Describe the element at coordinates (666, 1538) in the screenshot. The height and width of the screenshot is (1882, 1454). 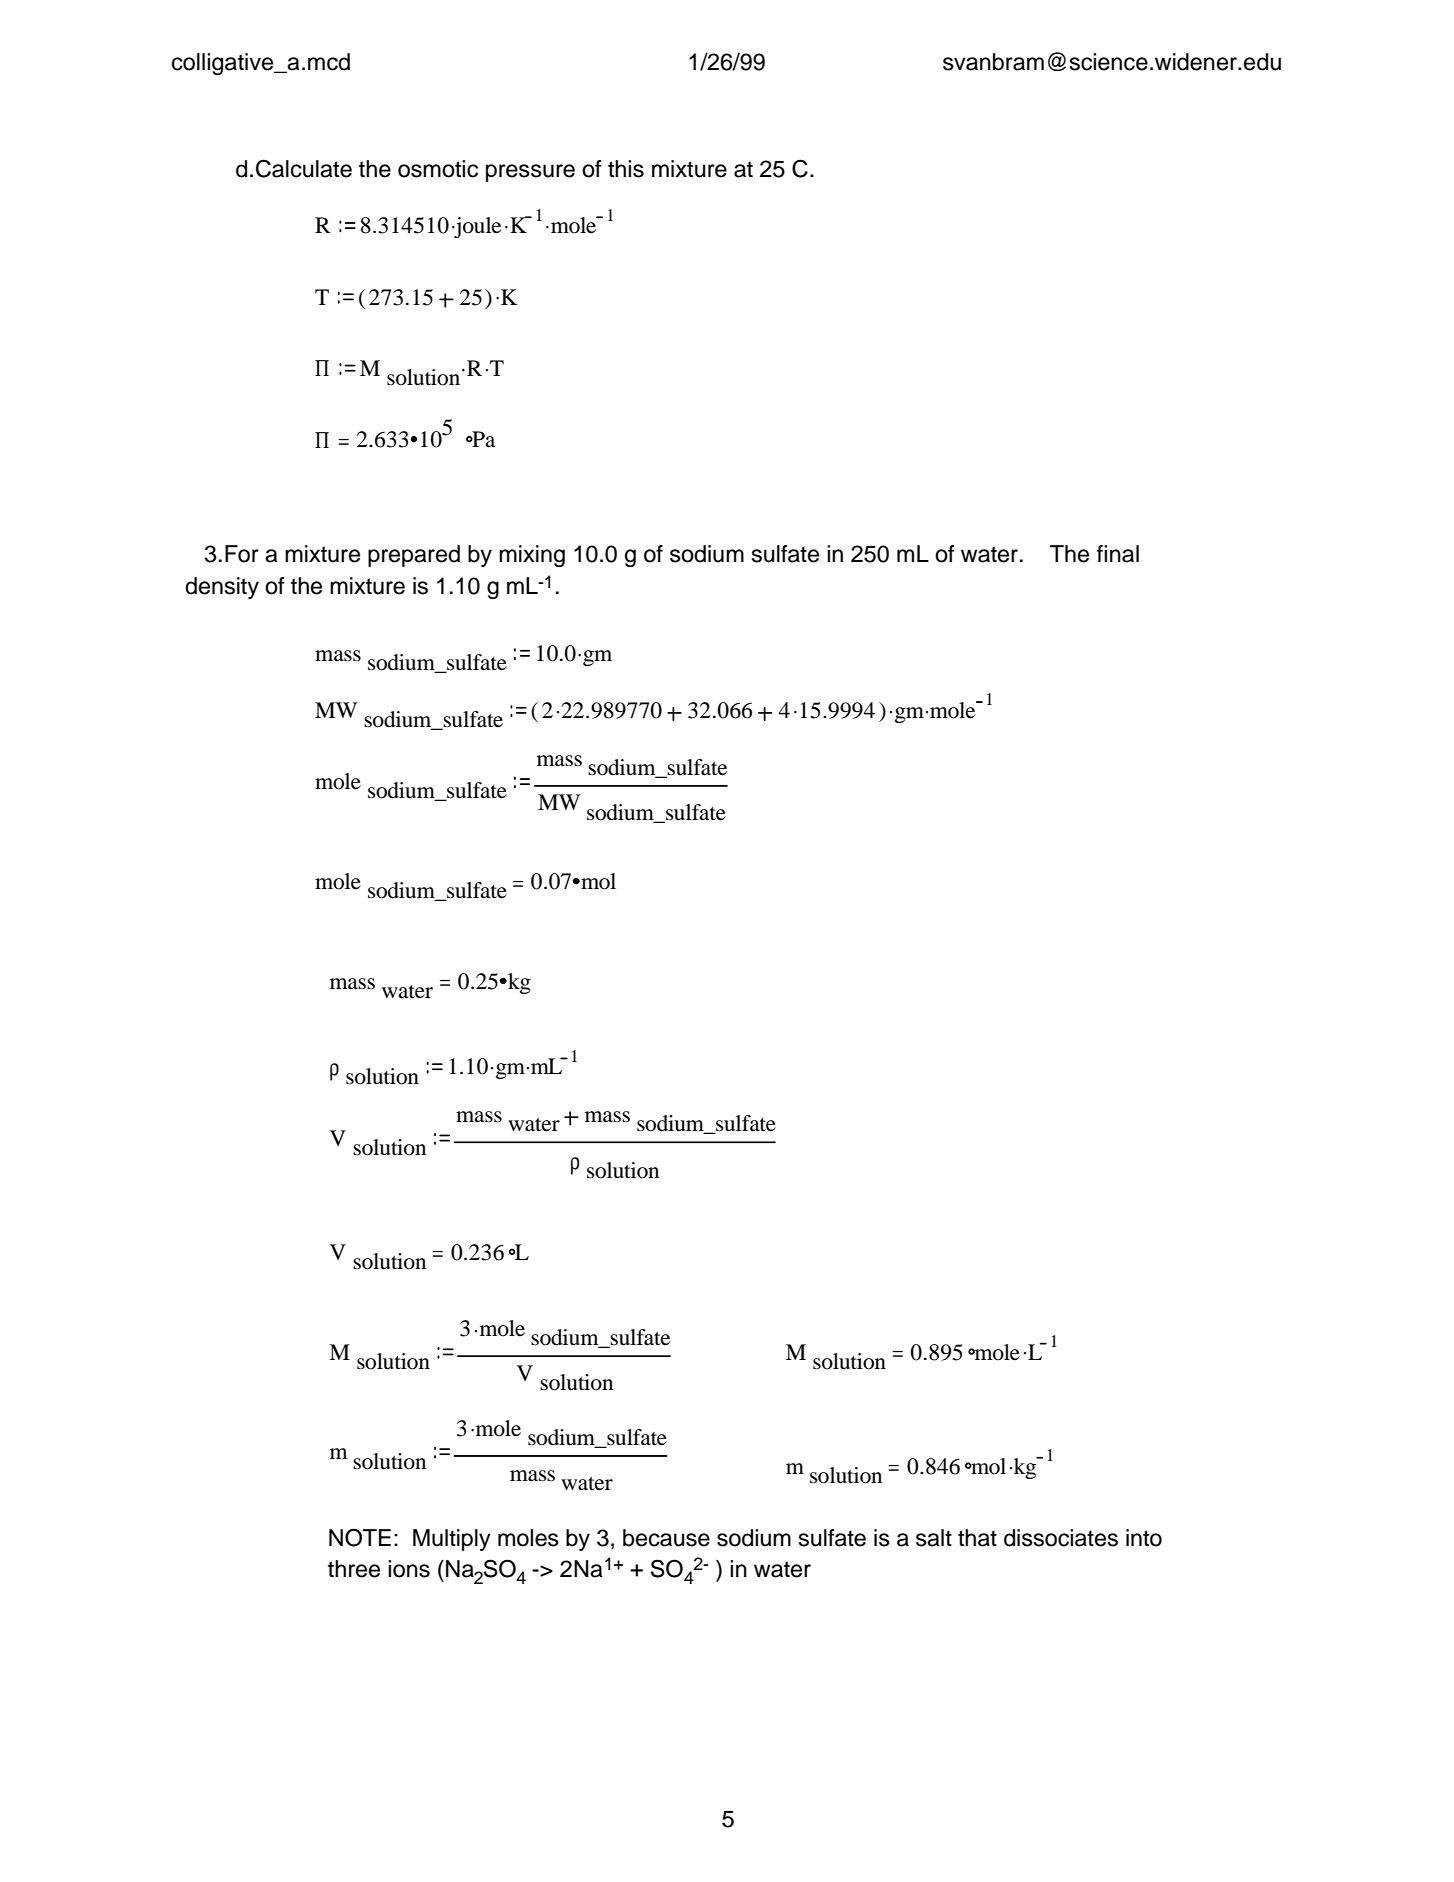
I see `because` at that location.
